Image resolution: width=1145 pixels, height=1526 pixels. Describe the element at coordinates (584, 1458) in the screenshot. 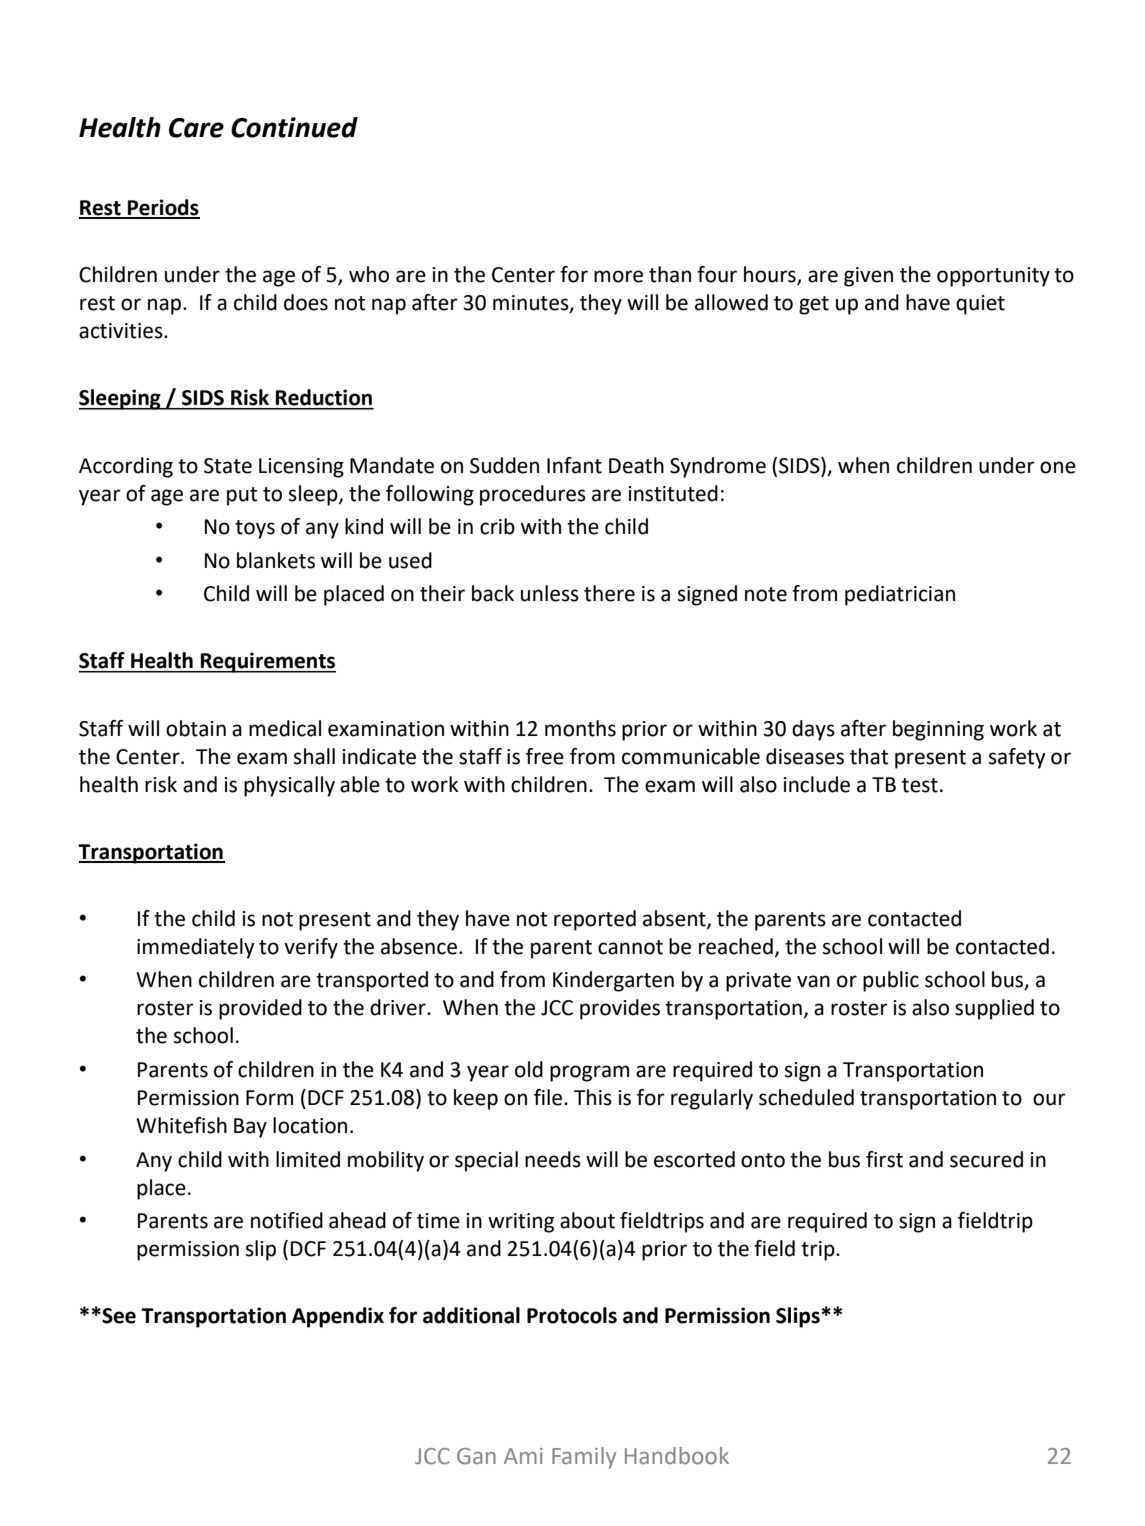

I see `Family` at that location.
